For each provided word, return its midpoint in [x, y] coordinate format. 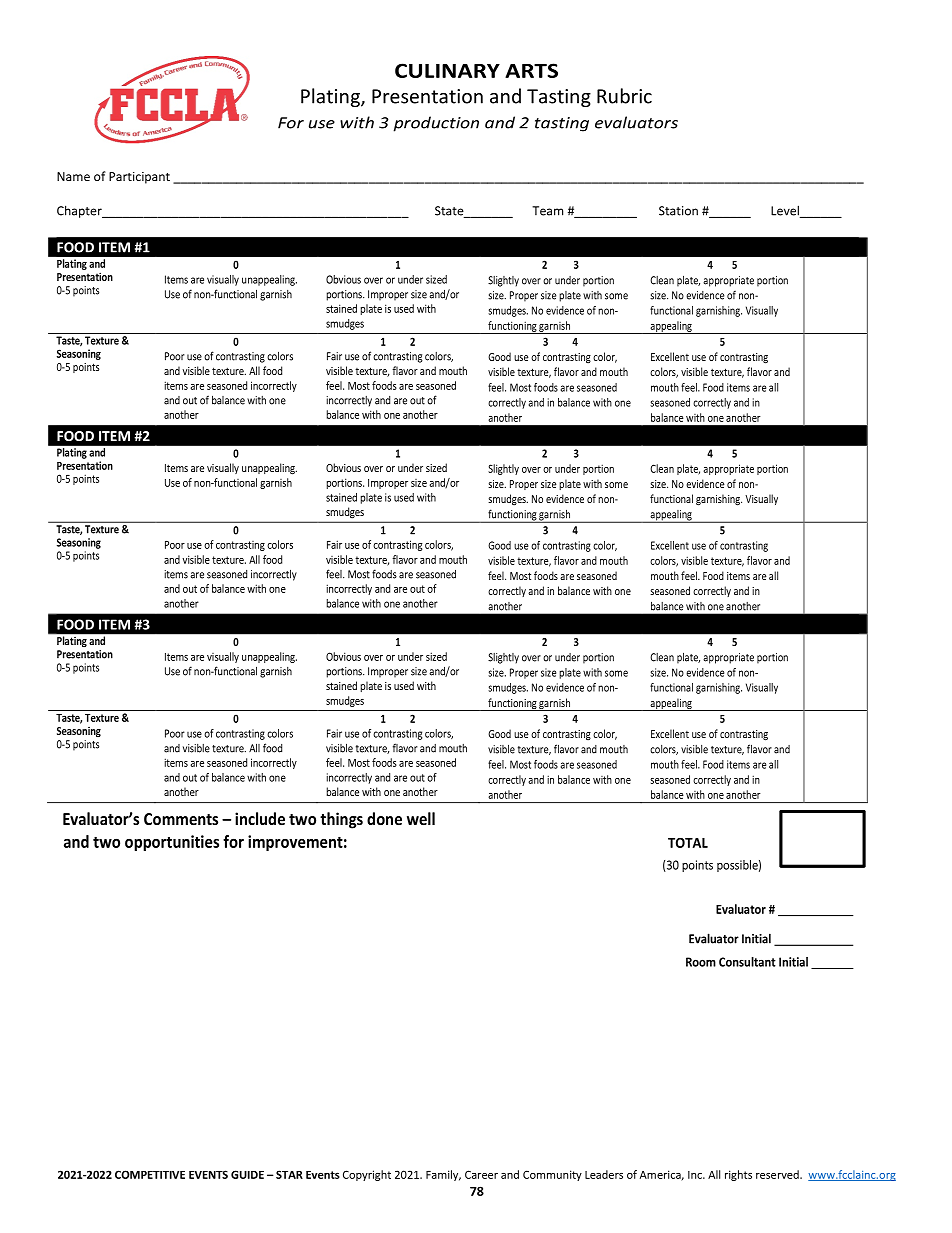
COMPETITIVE [150, 1174]
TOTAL [688, 843]
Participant [139, 178]
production [436, 124]
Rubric [624, 96]
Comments [181, 819]
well [421, 818]
